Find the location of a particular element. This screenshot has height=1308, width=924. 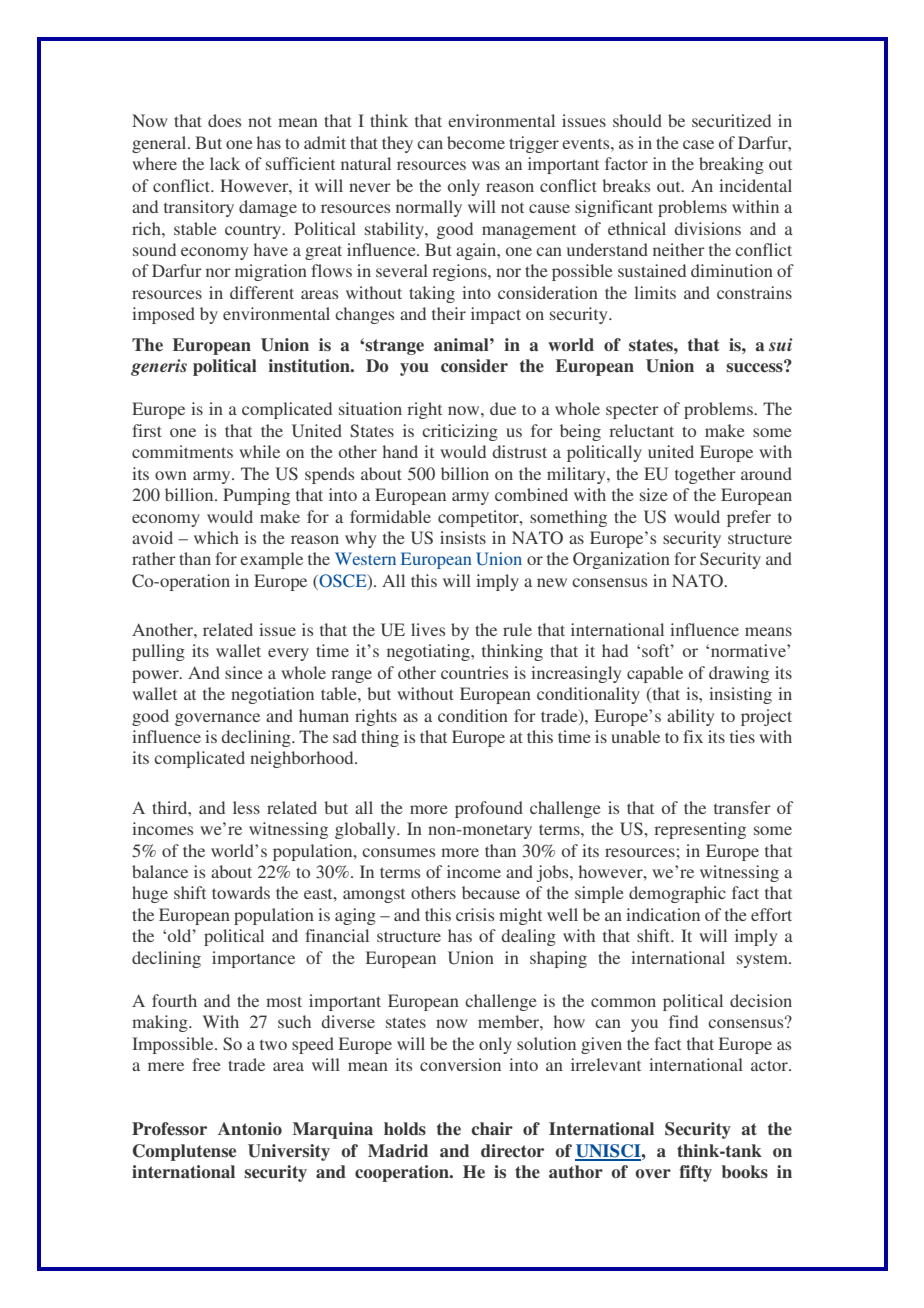

normative is located at coordinates (749, 650).
